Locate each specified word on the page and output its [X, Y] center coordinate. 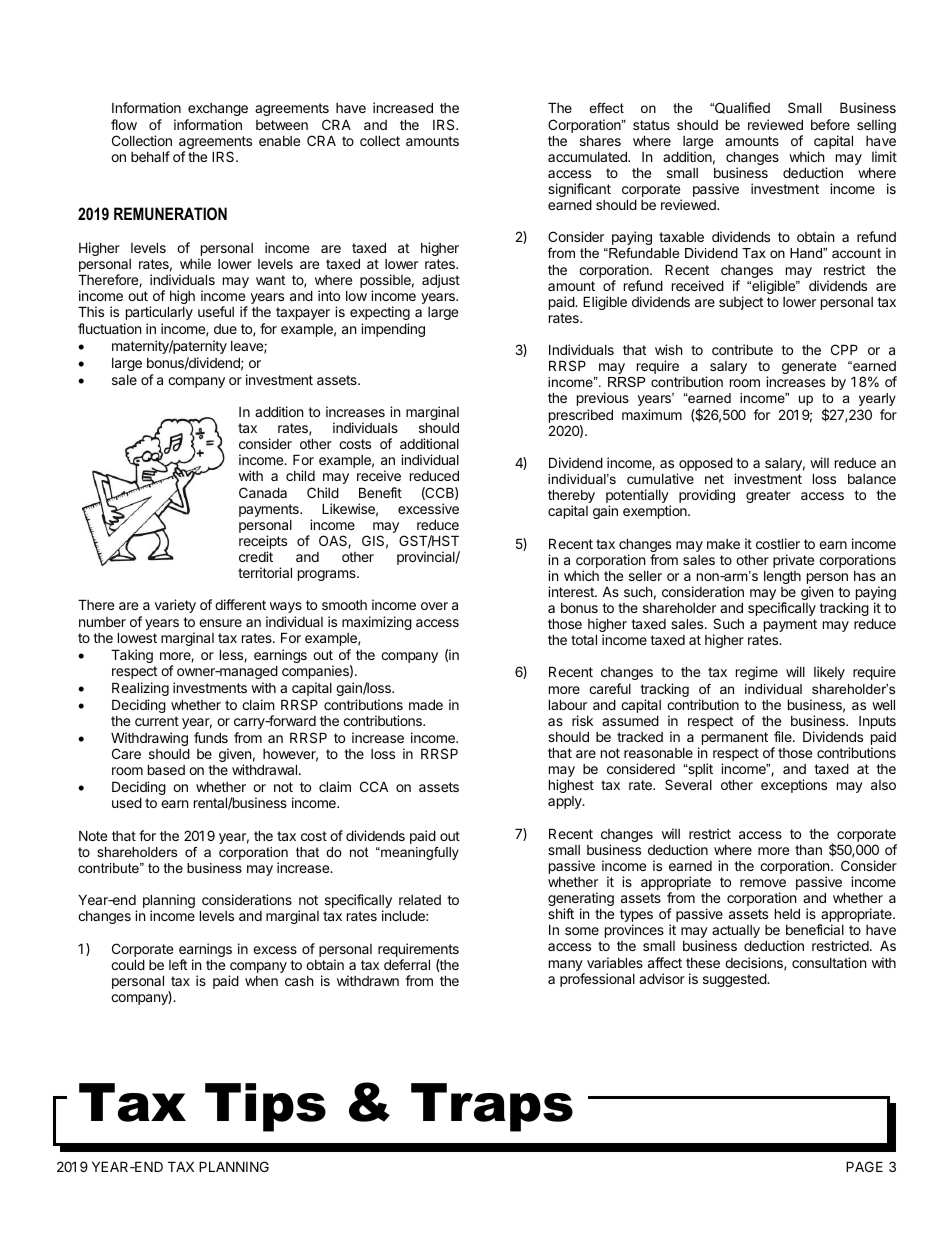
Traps [492, 1107]
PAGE [864, 1166]
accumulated [588, 156]
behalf [150, 156]
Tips [265, 1107]
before [830, 124]
